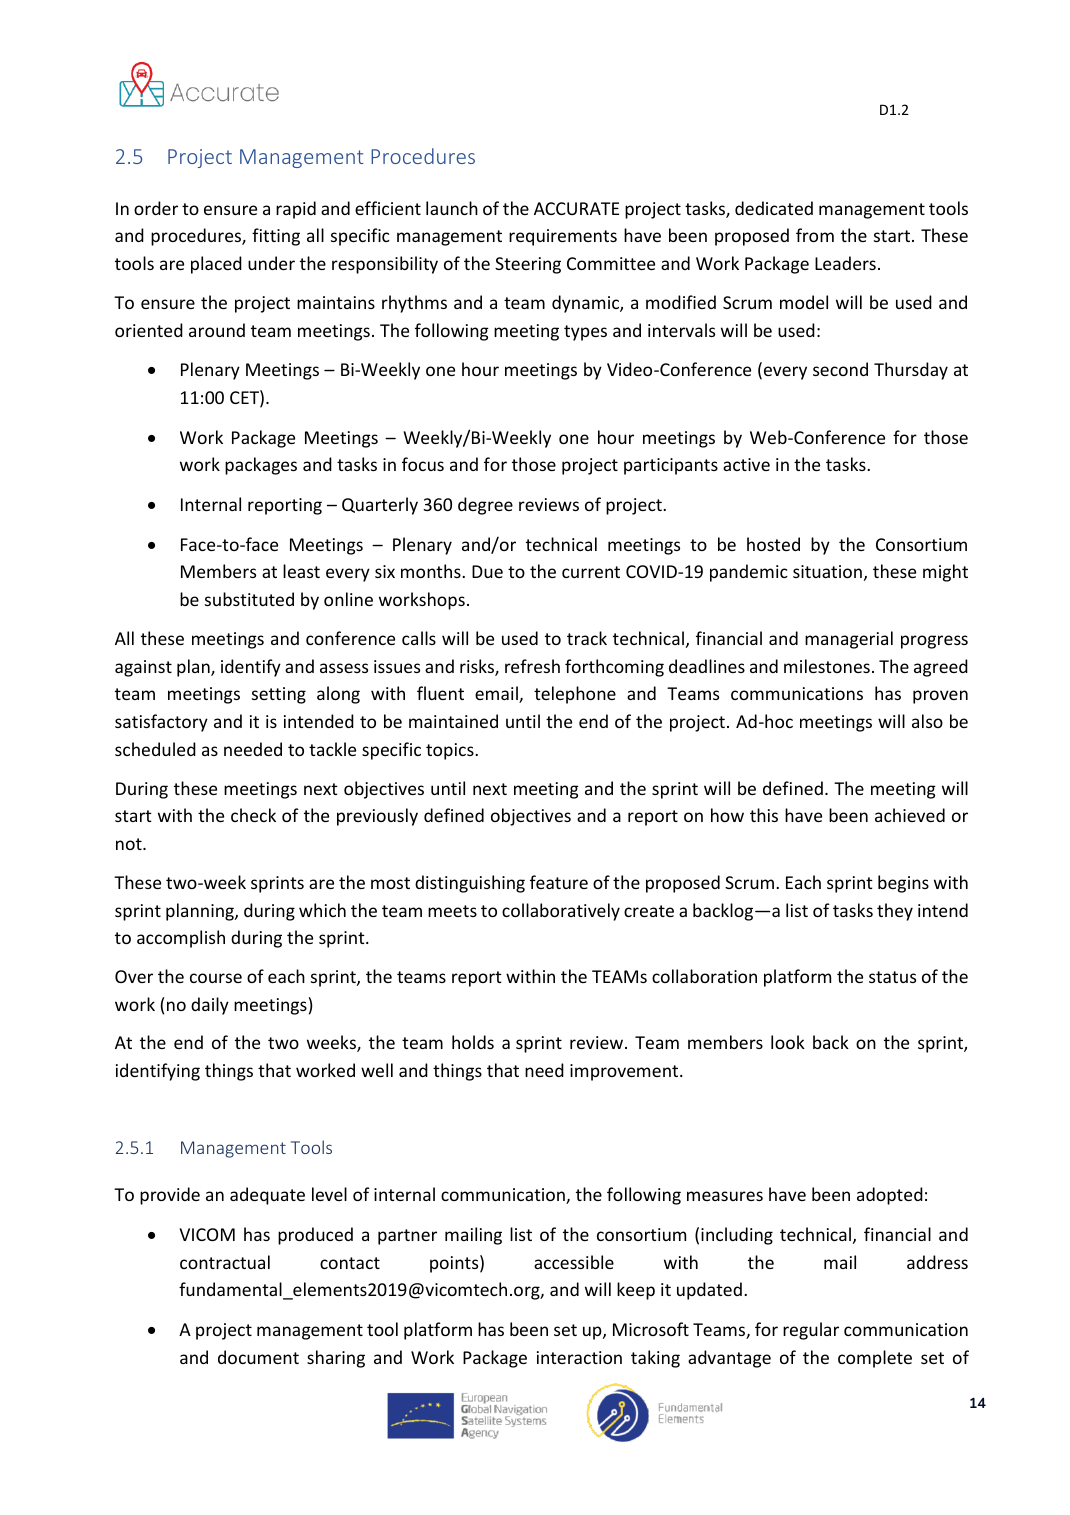  Describe the element at coordinates (473, 1042) in the screenshot. I see `holds` at that location.
